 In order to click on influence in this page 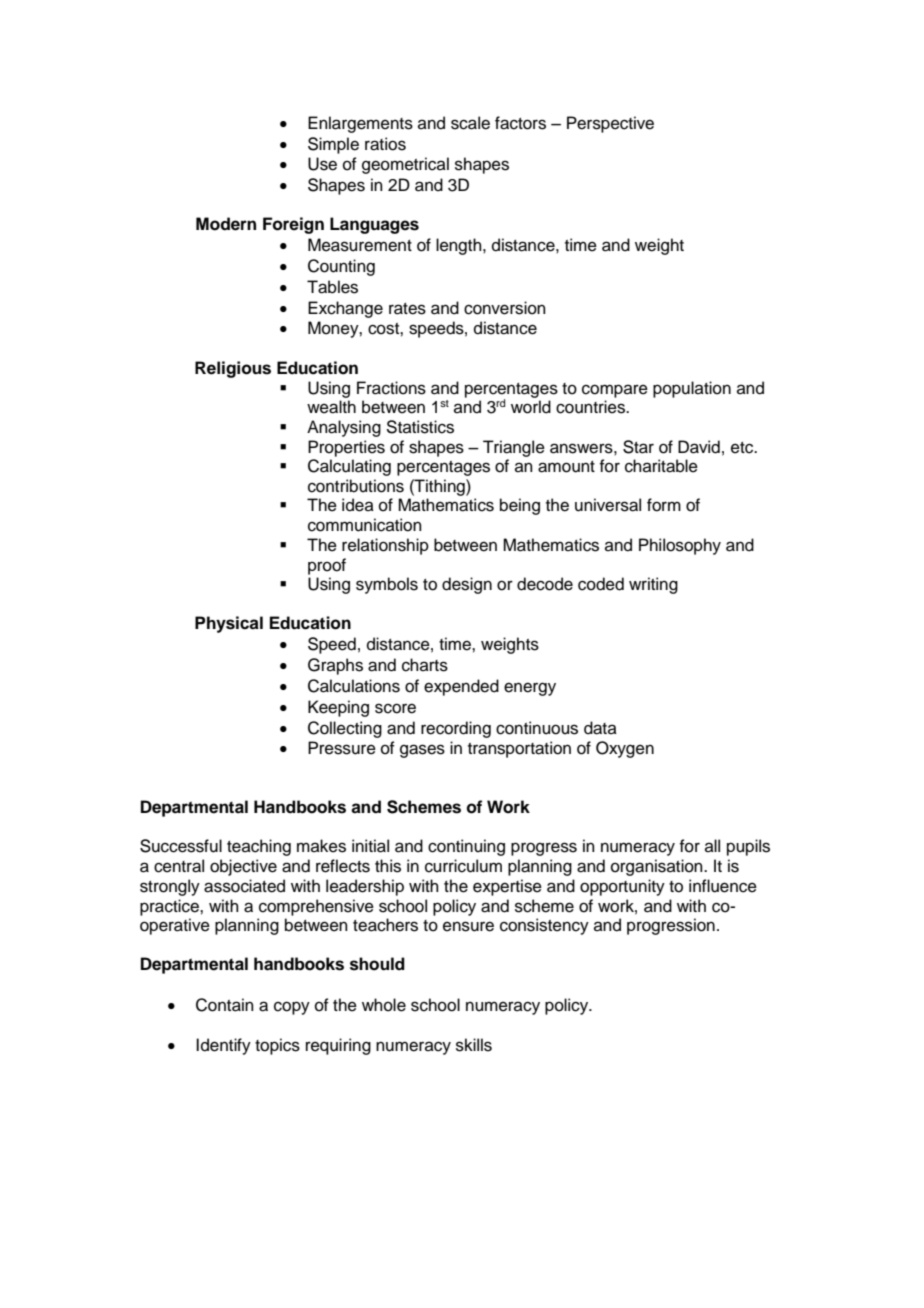, I will do `click(723, 886)`.
